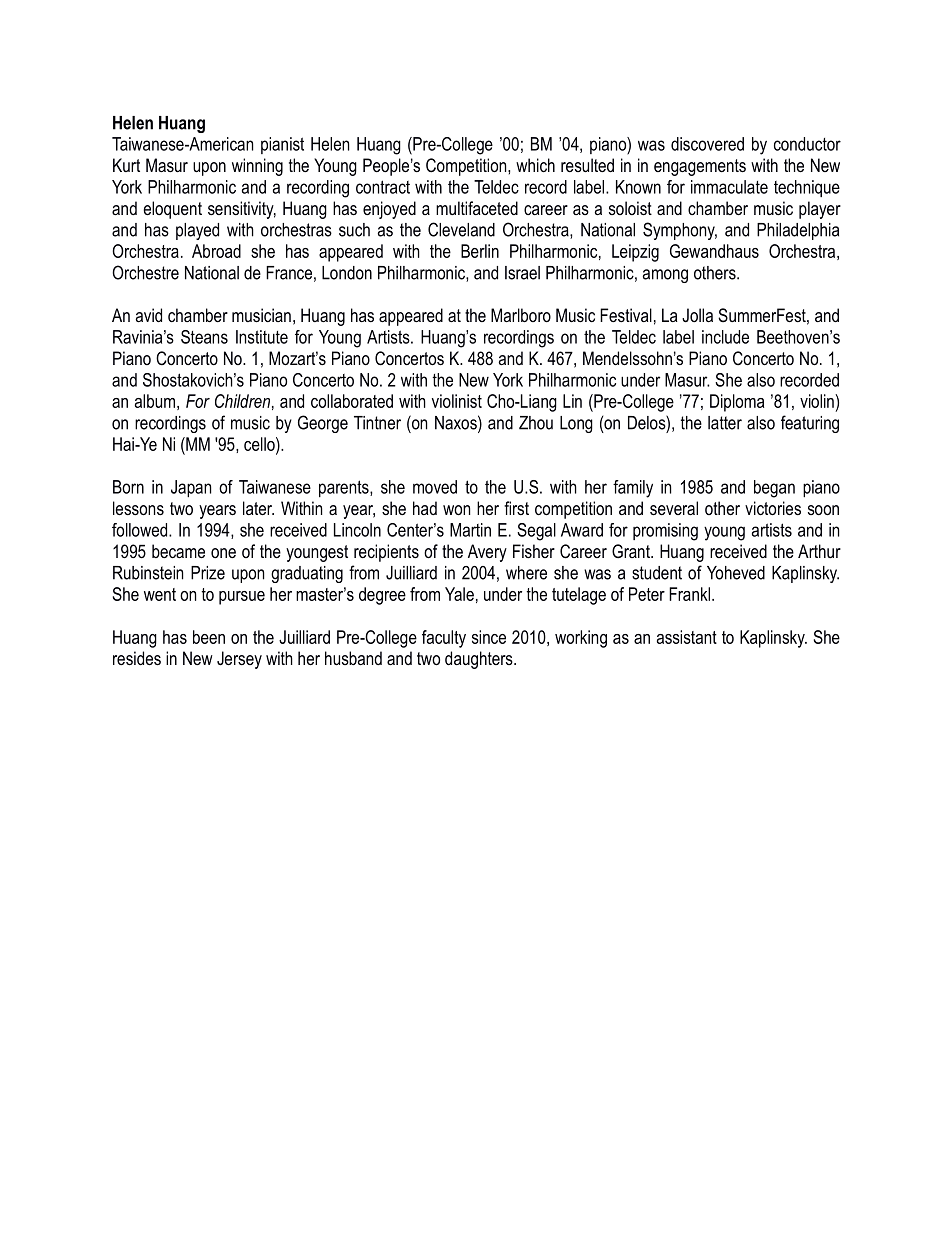 The width and height of the screenshot is (952, 1233). Describe the element at coordinates (535, 165) in the screenshot. I see `which` at that location.
